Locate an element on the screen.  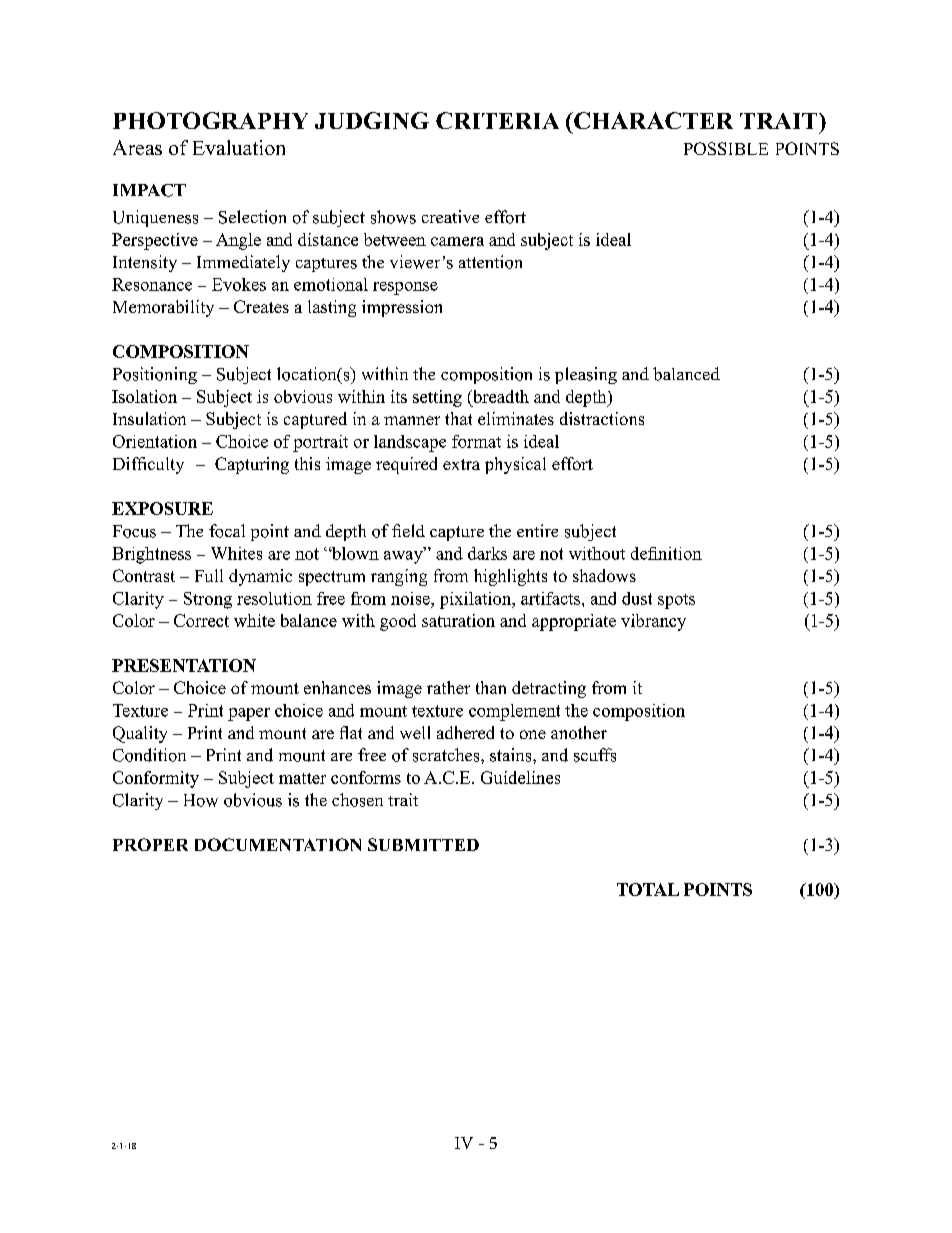
PHOTOGRAPHY is located at coordinates (210, 120).
